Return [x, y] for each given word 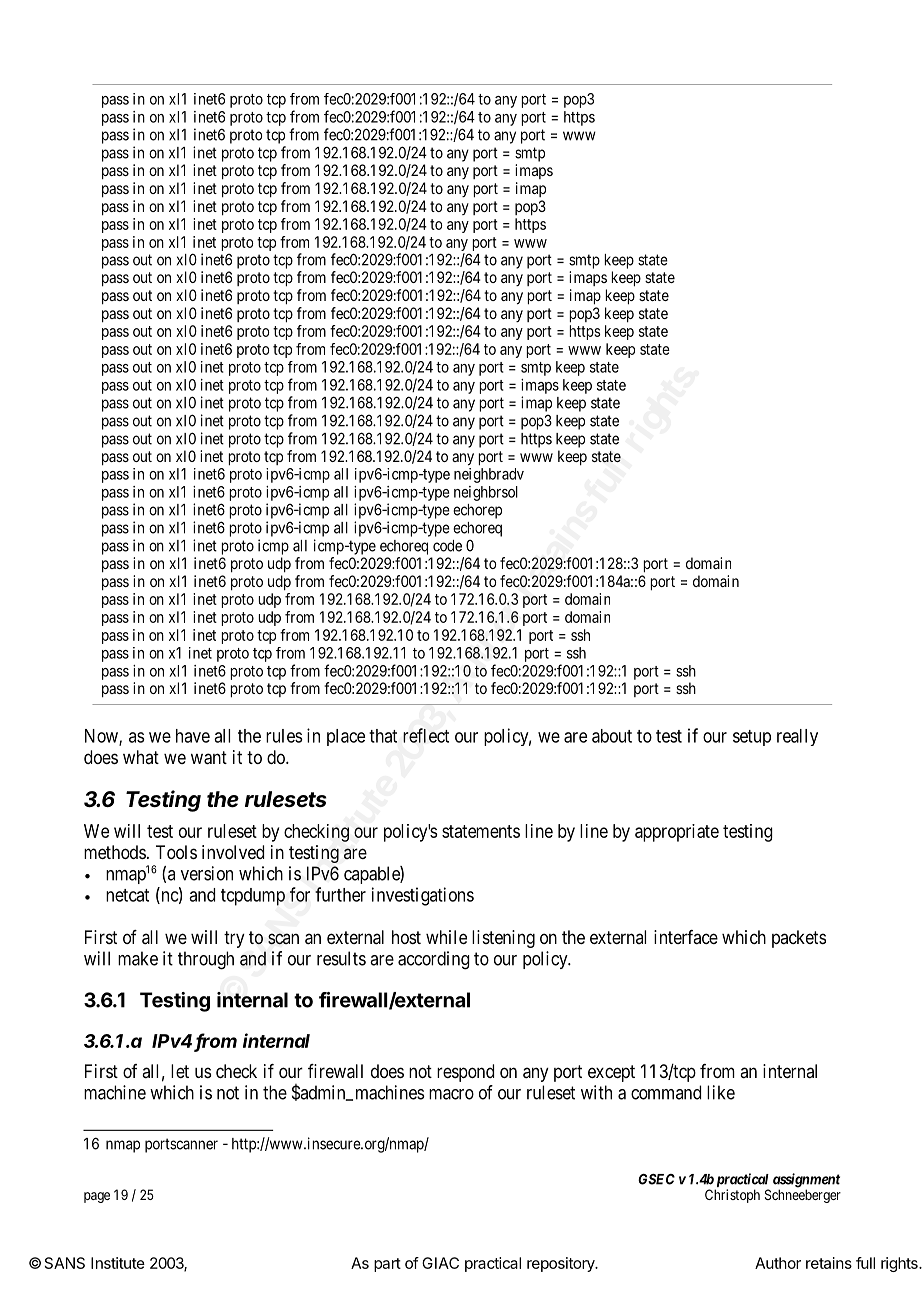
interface [686, 937]
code [447, 546]
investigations [423, 896]
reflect [426, 735]
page [97, 1197]
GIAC [440, 1263]
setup [752, 738]
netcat [127, 895]
